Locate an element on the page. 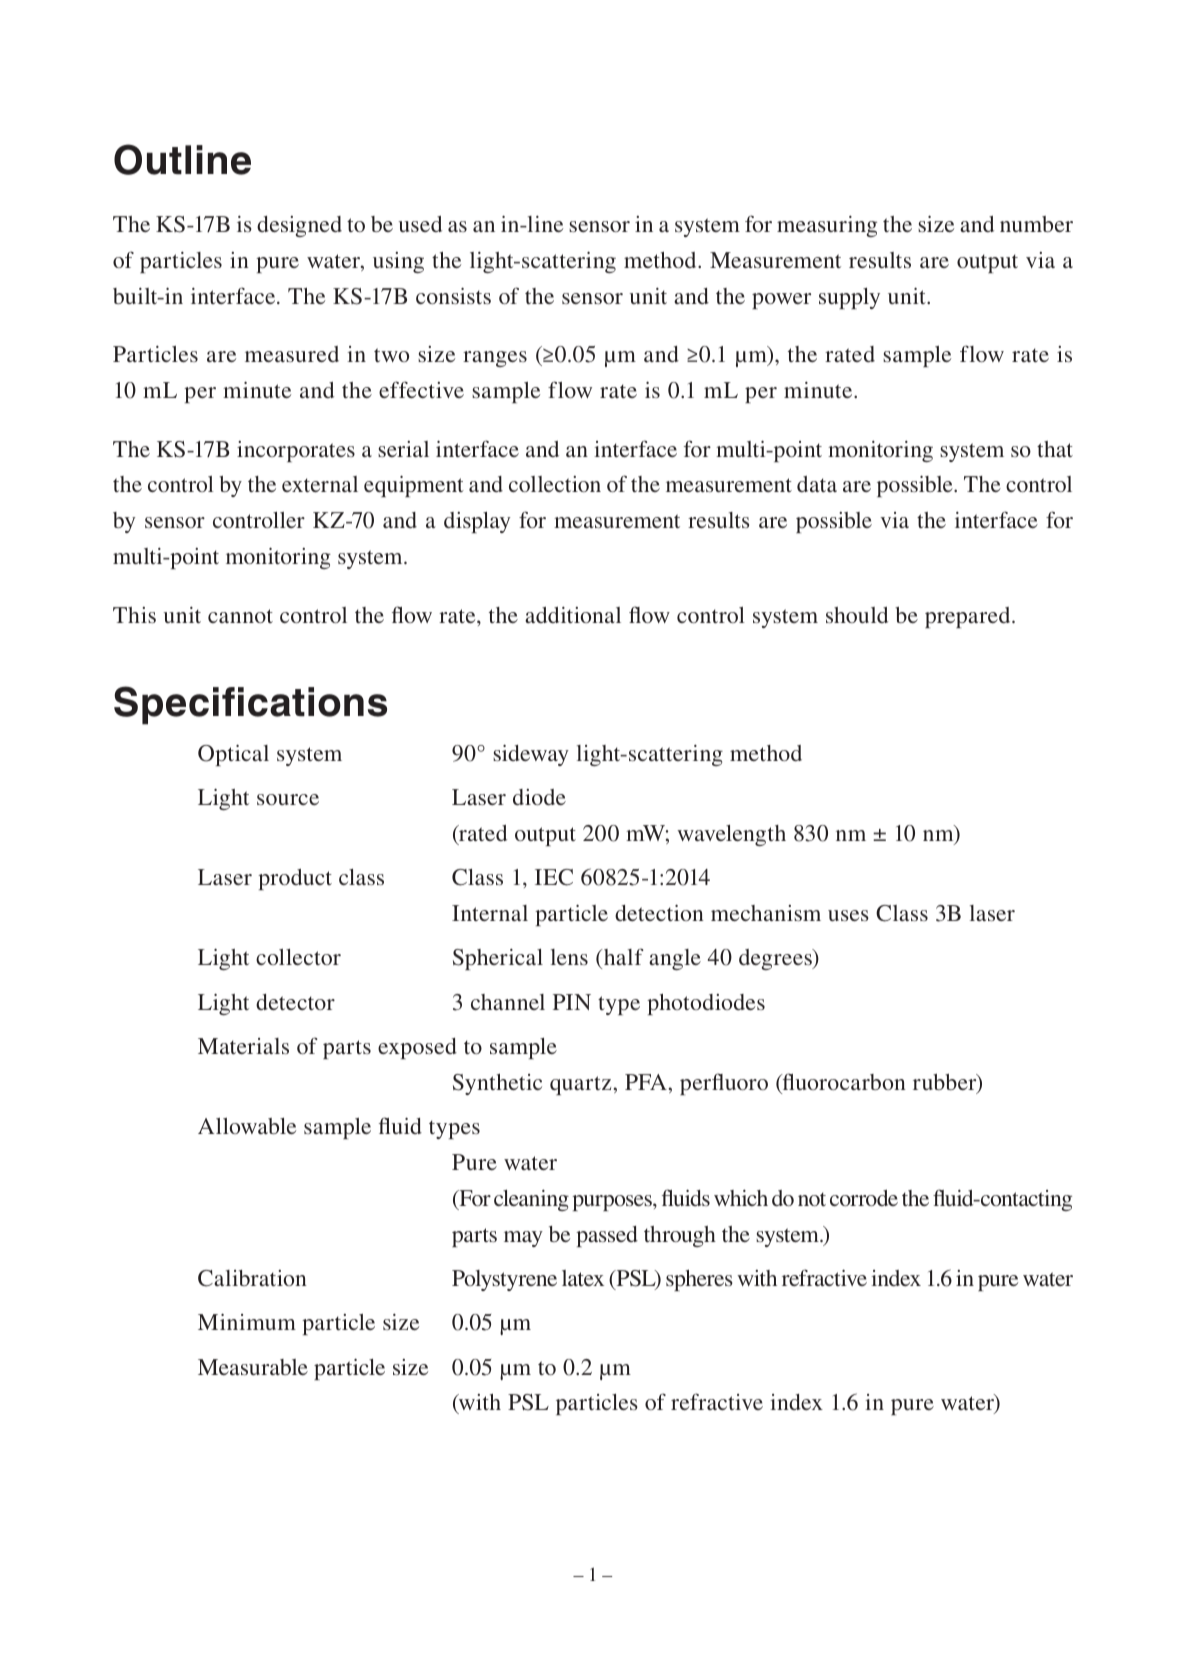  source is located at coordinates (288, 799).
